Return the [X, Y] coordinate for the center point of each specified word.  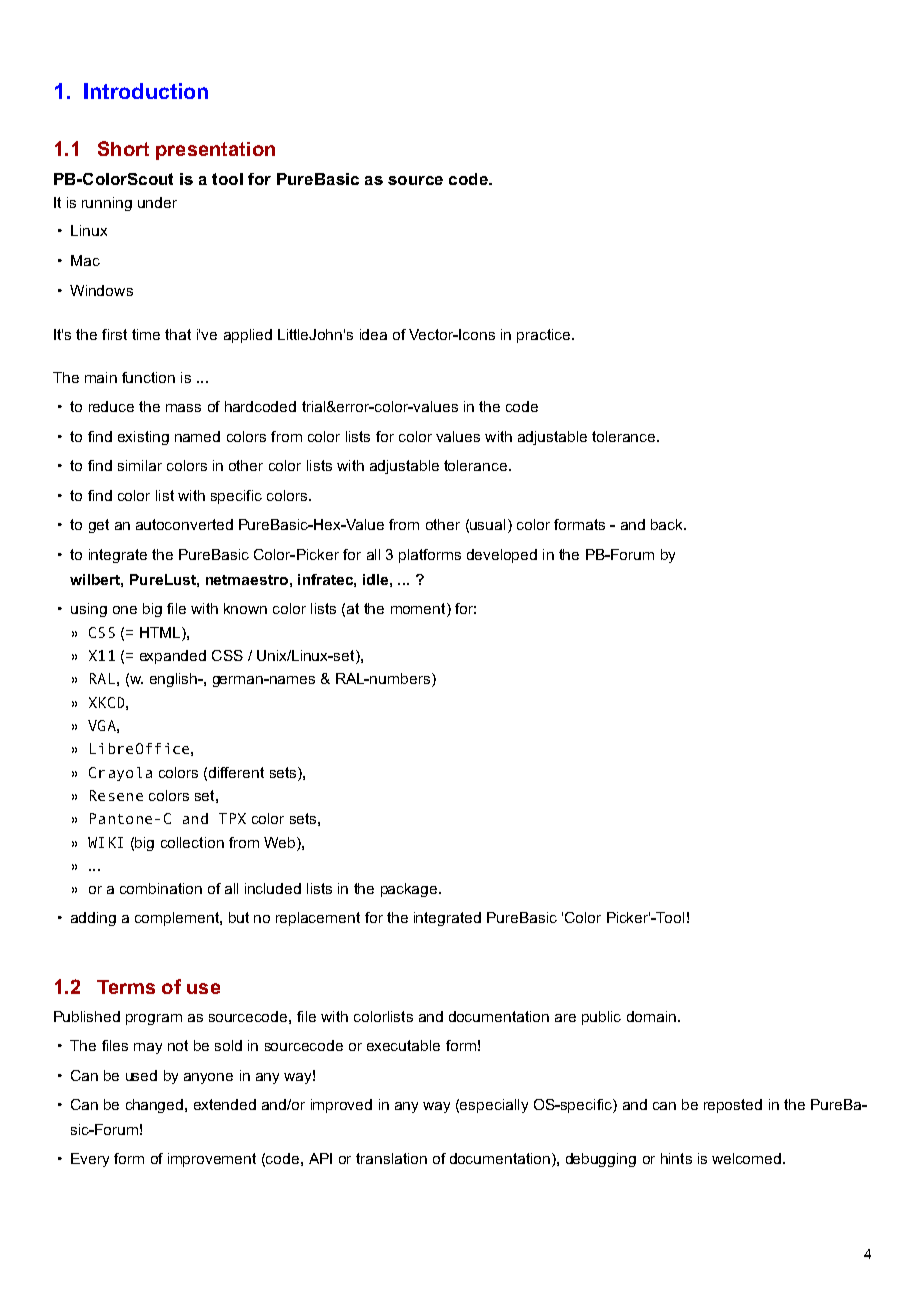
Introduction [146, 91]
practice [545, 336]
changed [156, 1106]
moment [419, 610]
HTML [161, 632]
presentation [215, 151]
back [668, 524]
